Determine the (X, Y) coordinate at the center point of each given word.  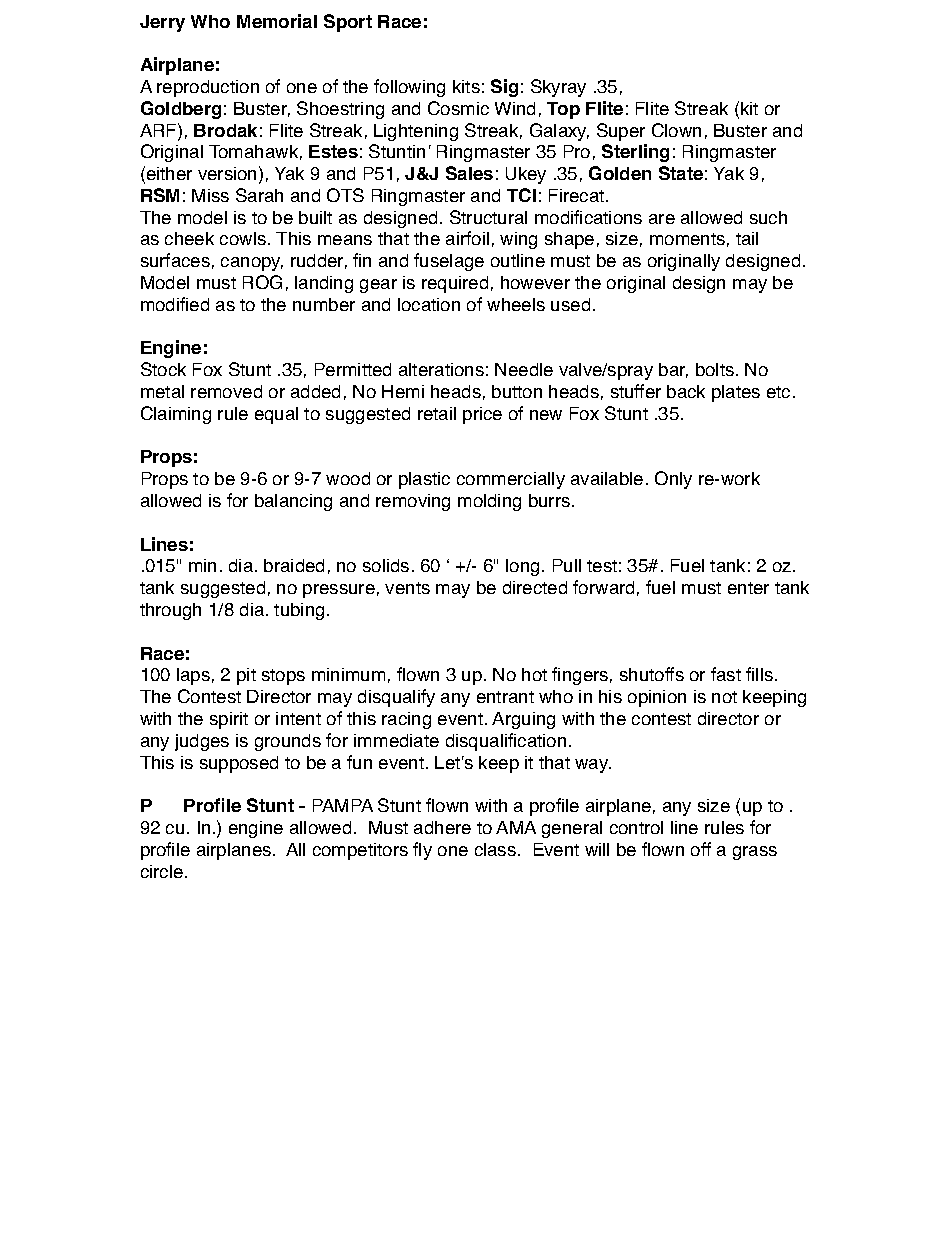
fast (726, 674)
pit (246, 676)
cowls (243, 238)
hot (534, 674)
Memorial (277, 21)
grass (755, 853)
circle (162, 871)
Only (673, 480)
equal (276, 415)
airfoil (467, 238)
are (662, 219)
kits (466, 86)
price (482, 415)
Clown (676, 130)
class (495, 849)
